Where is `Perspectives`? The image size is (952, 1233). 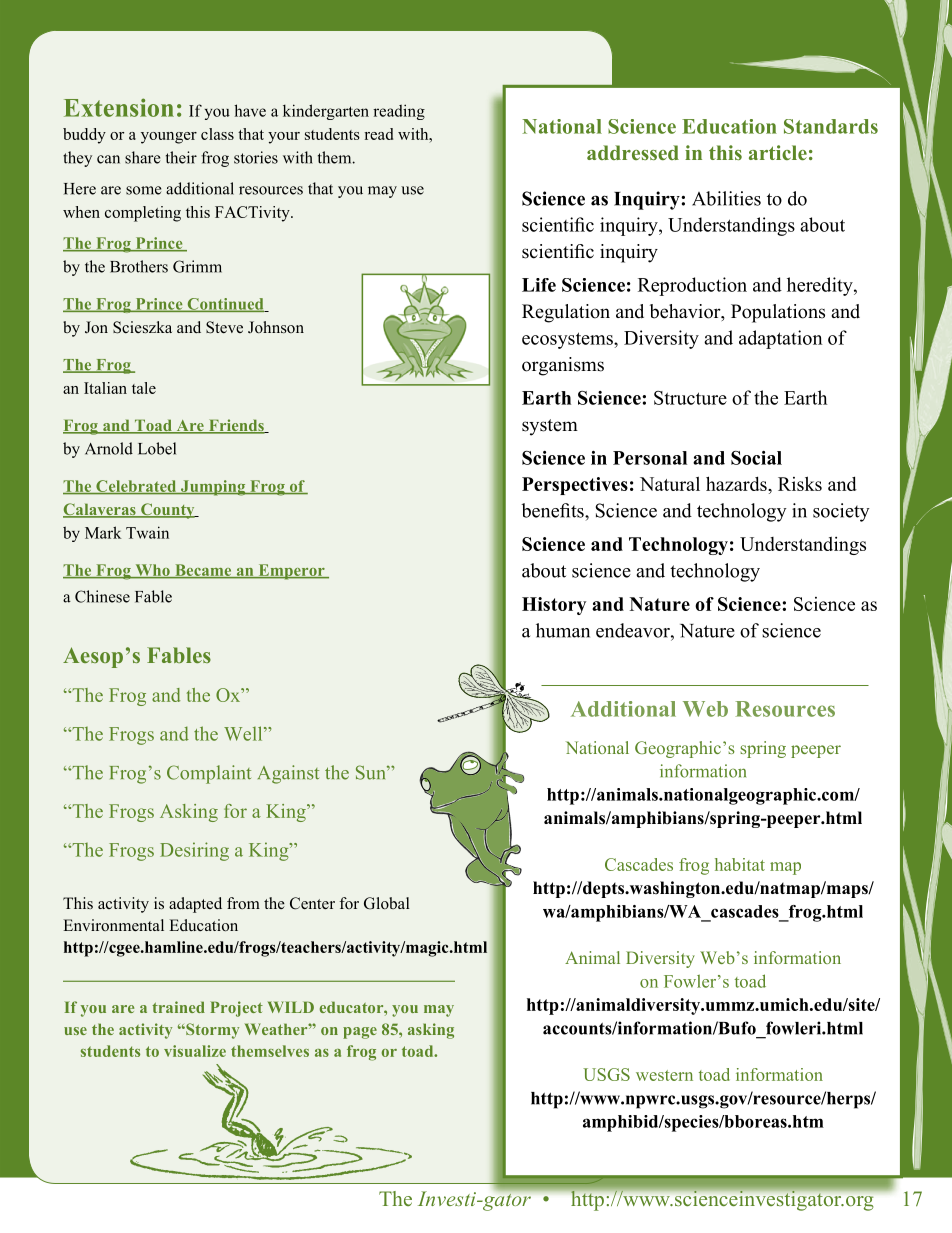 Perspectives is located at coordinates (575, 486).
